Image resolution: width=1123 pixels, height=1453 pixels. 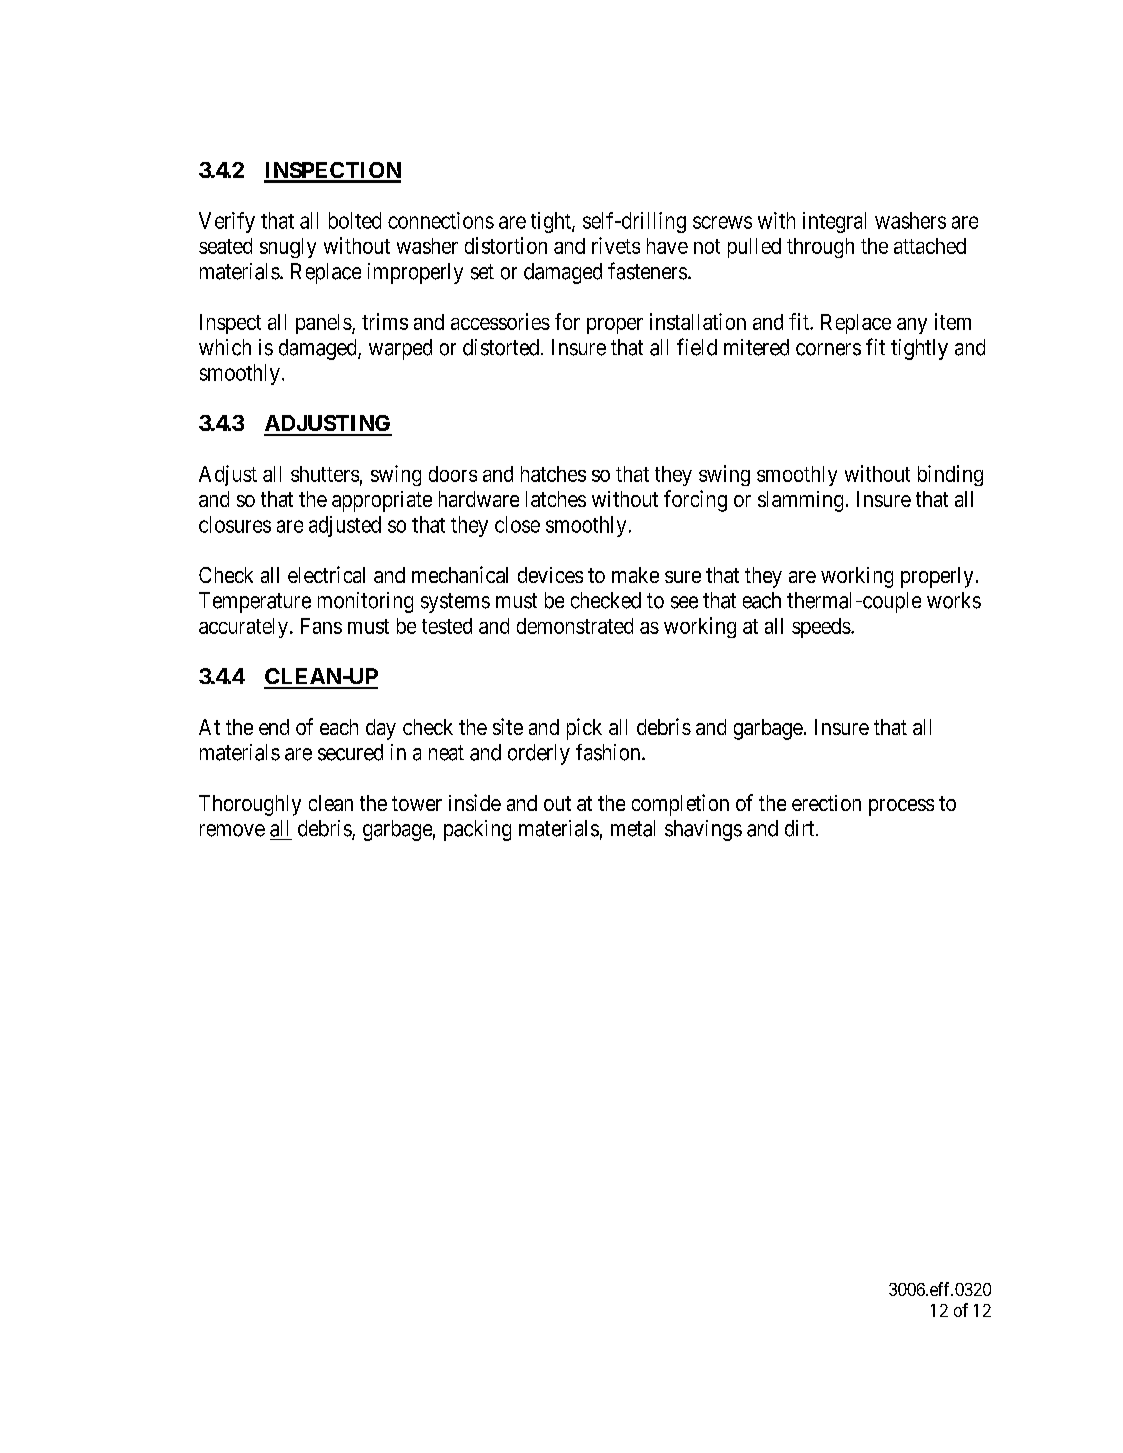 What do you see at coordinates (616, 245) in the image?
I see `rivets` at bounding box center [616, 245].
